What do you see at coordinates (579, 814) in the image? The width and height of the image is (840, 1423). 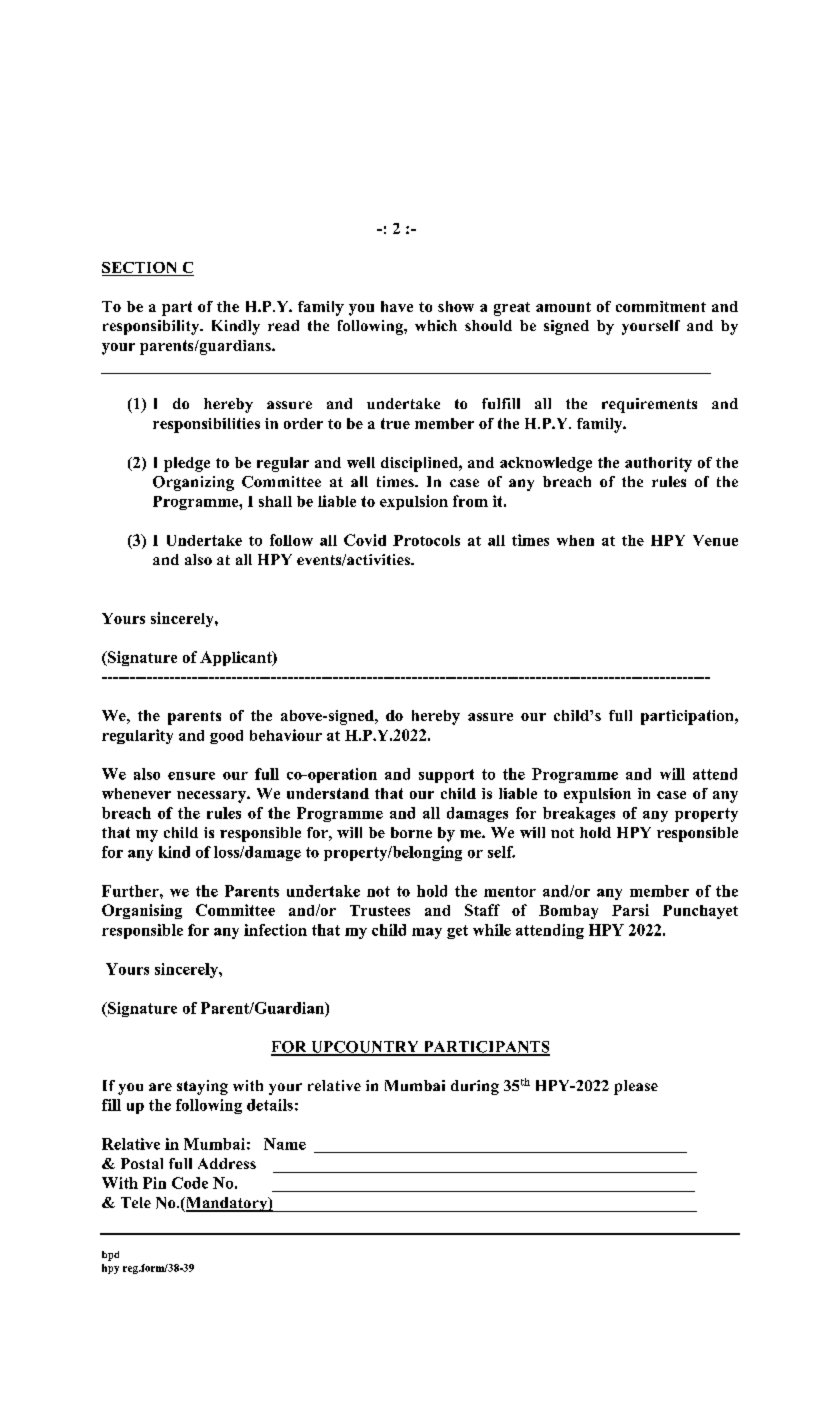 I see `breakages` at bounding box center [579, 814].
